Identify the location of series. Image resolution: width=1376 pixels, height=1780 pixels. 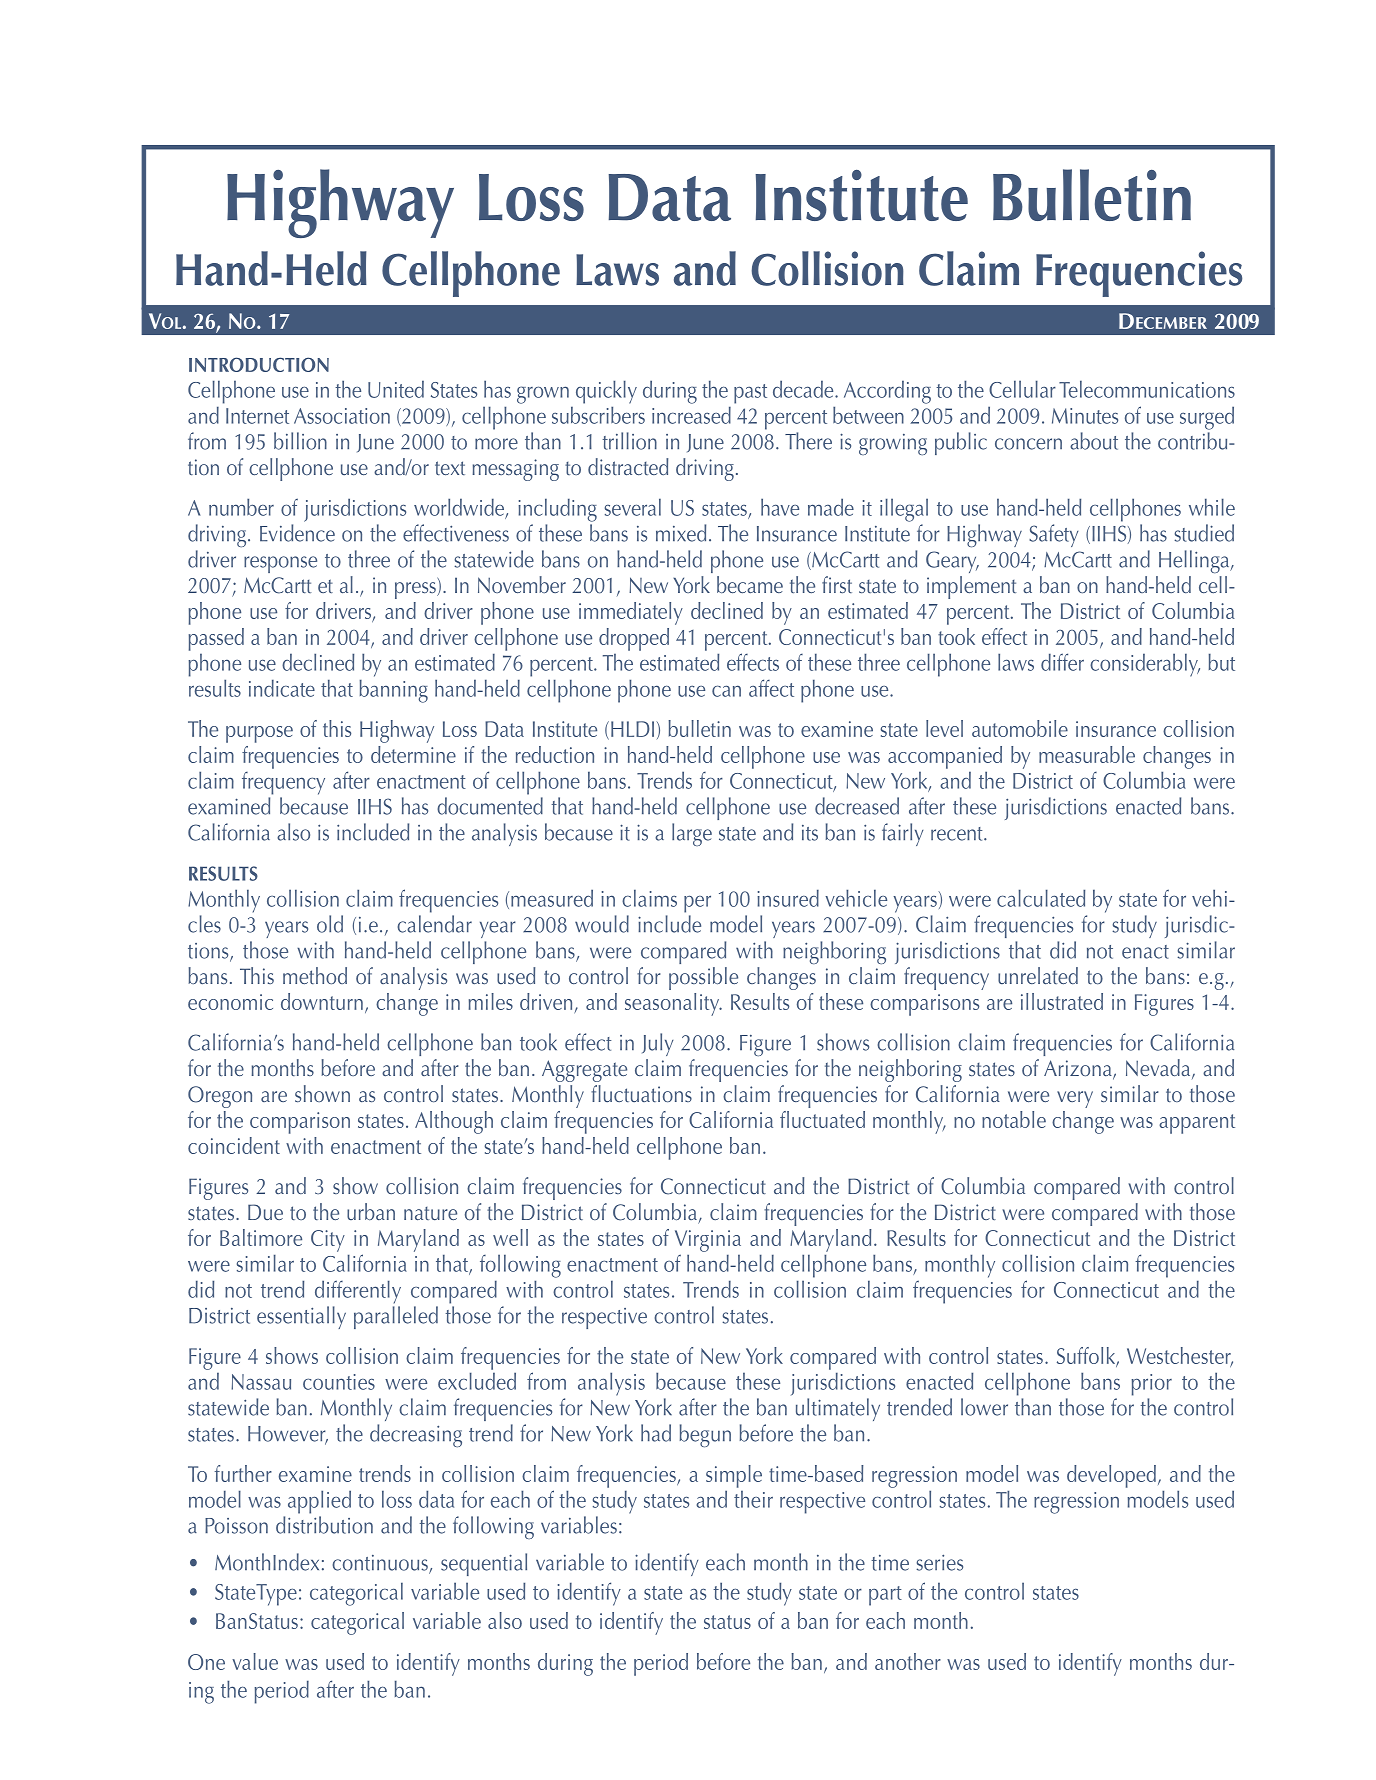
(939, 1562).
